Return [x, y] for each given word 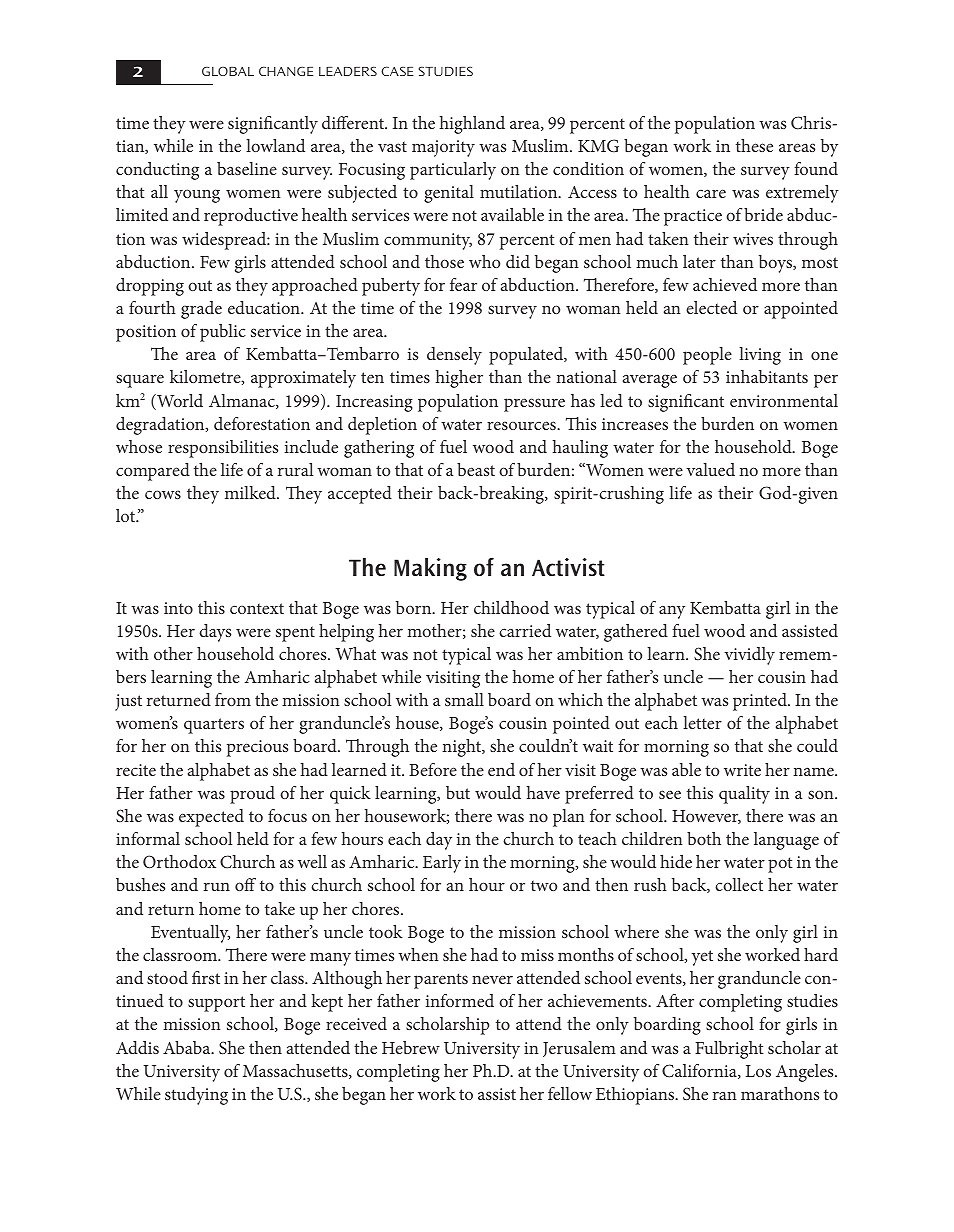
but [458, 792]
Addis [137, 1047]
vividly [749, 656]
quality [744, 795]
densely [454, 356]
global [228, 71]
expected [211, 818]
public [223, 333]
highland [472, 125]
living [760, 356]
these [754, 145]
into [178, 608]
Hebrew [411, 1047]
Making [430, 569]
